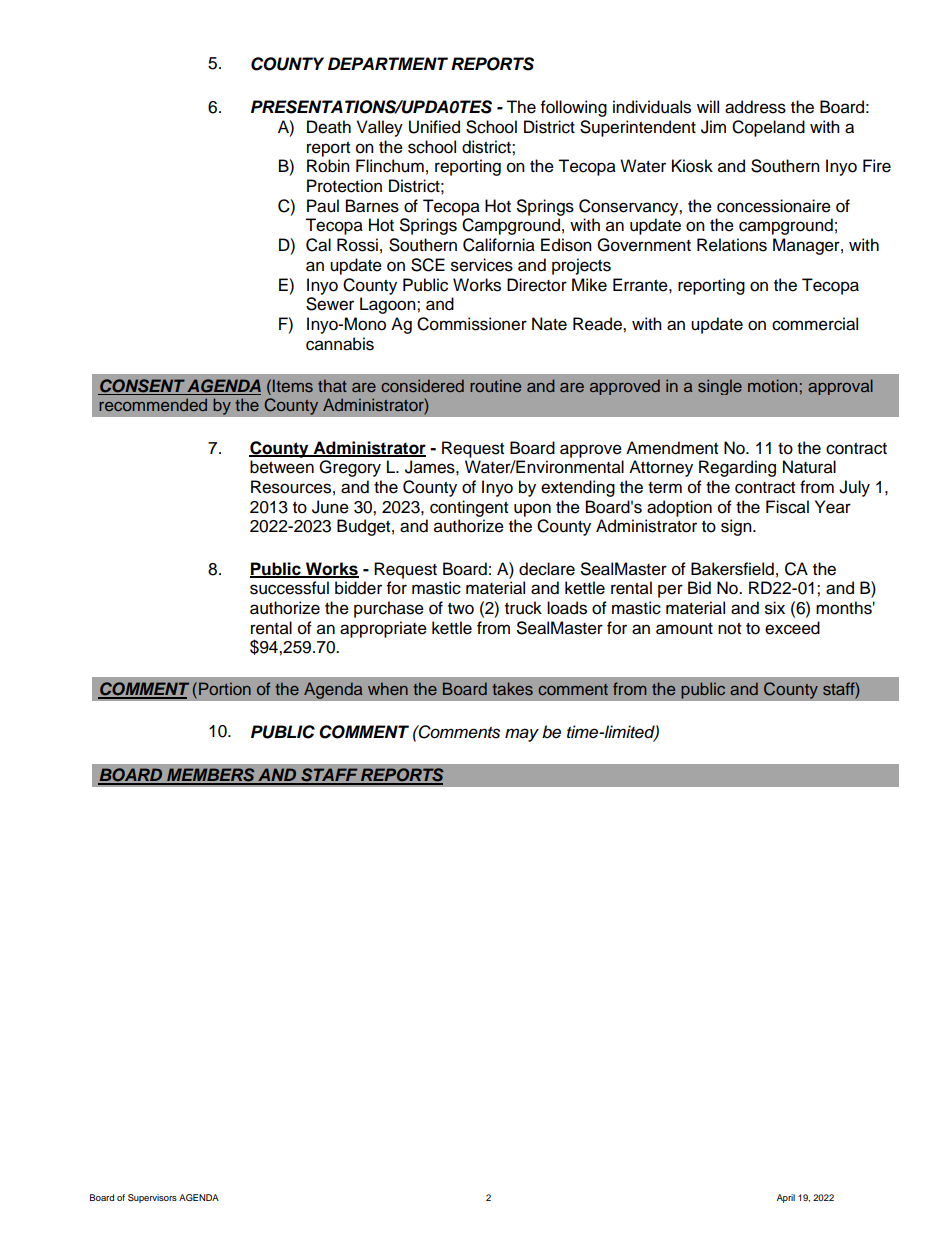 The image size is (952, 1233). Describe the element at coordinates (522, 735) in the document. I see `may` at that location.
